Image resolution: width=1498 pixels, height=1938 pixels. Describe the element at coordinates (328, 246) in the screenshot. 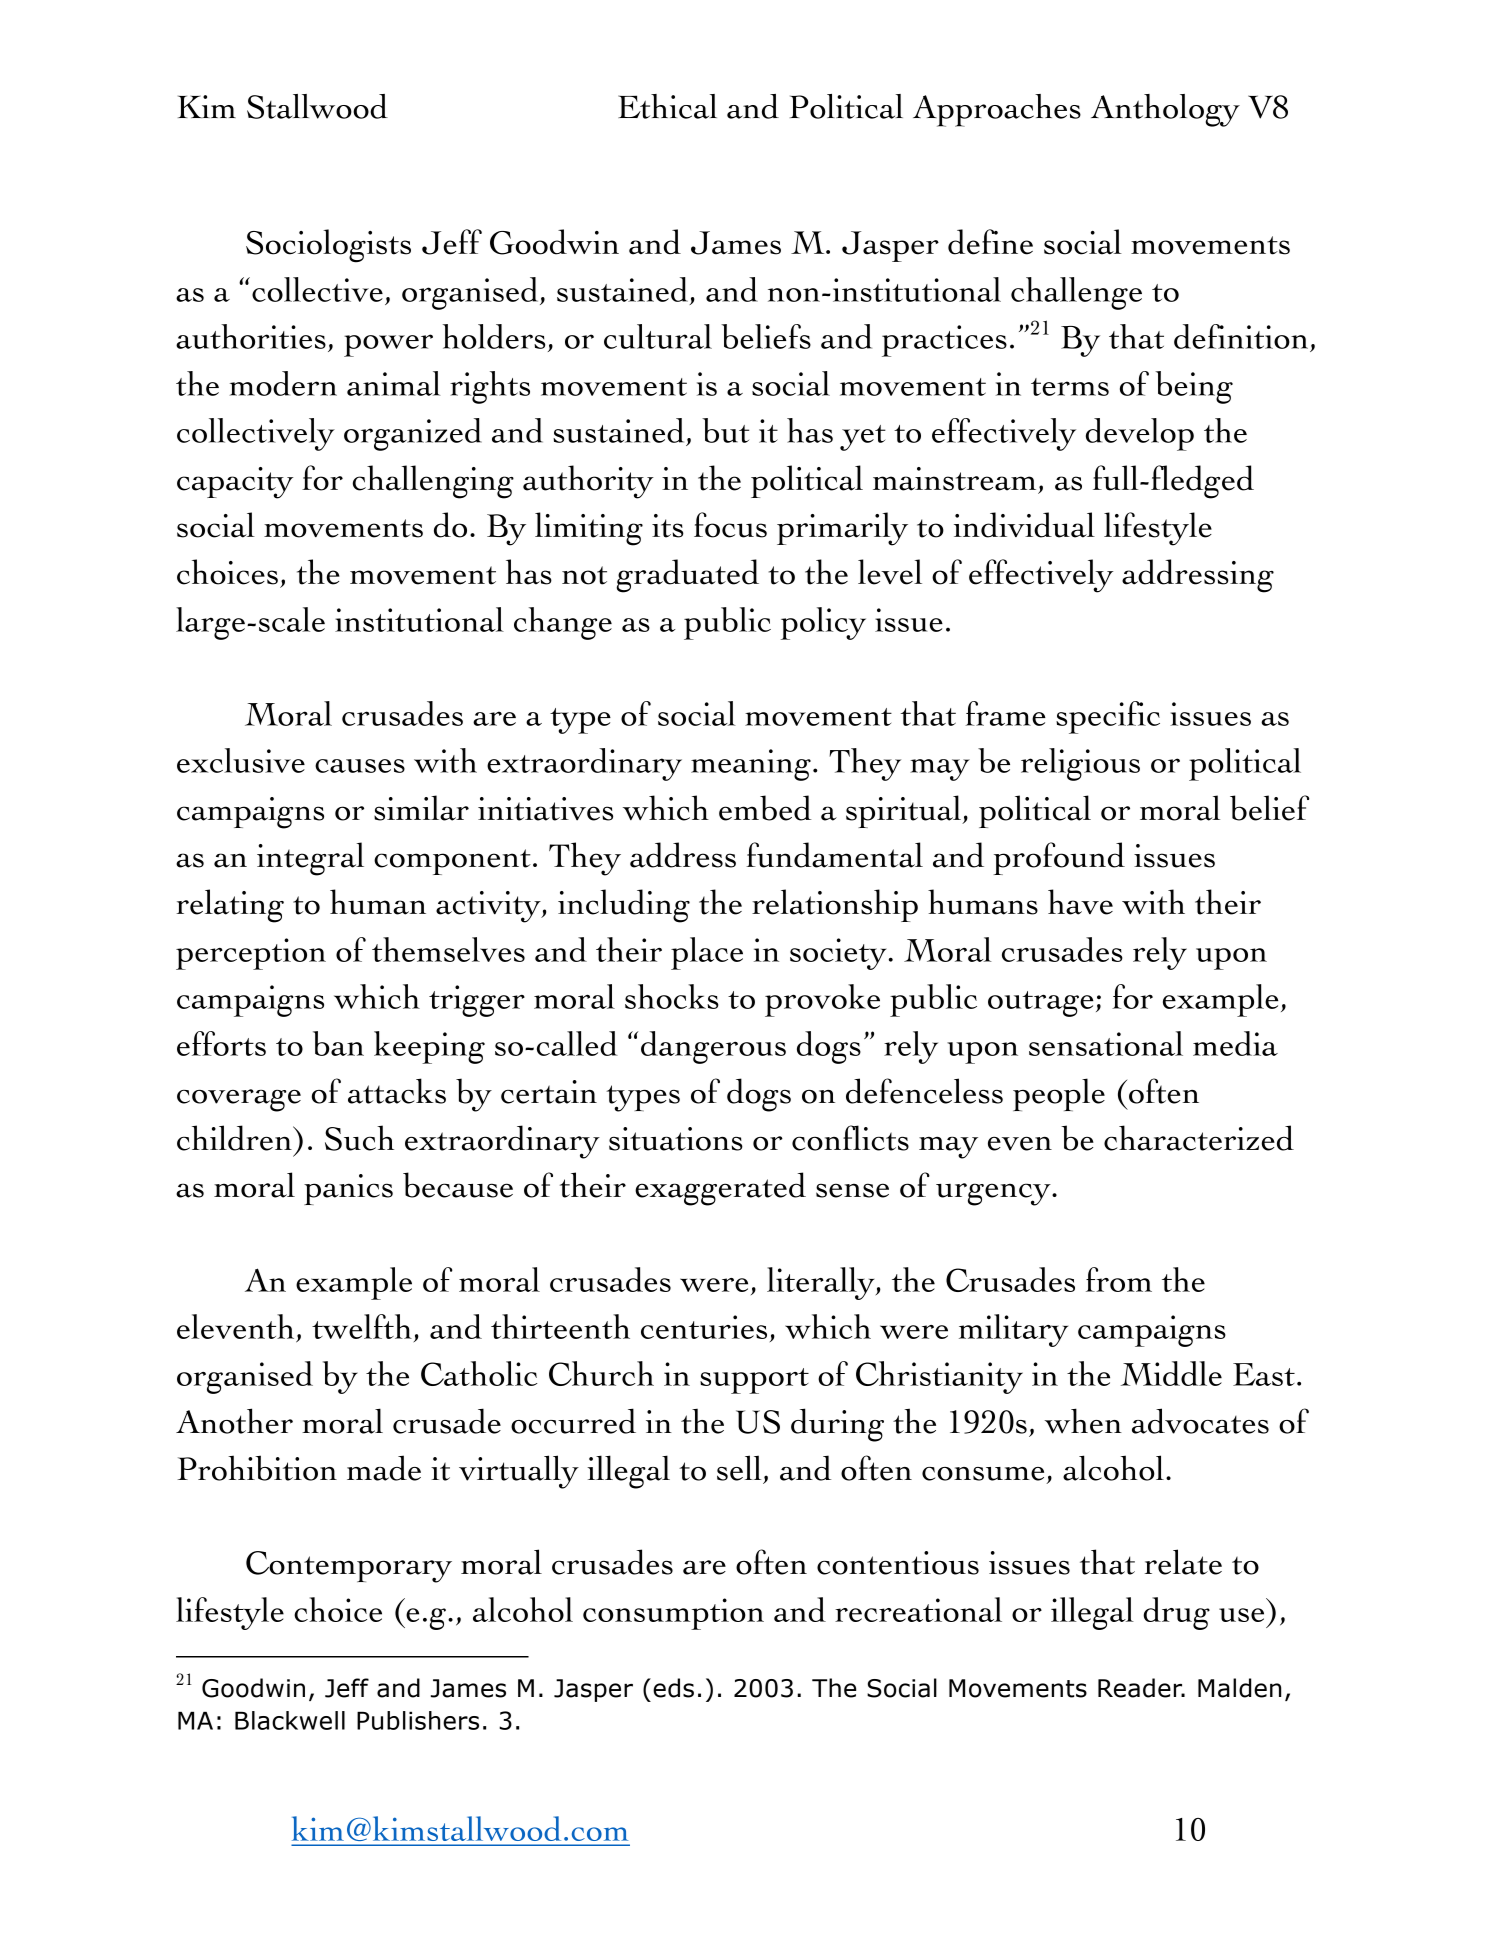

I see `Sociologists` at that location.
